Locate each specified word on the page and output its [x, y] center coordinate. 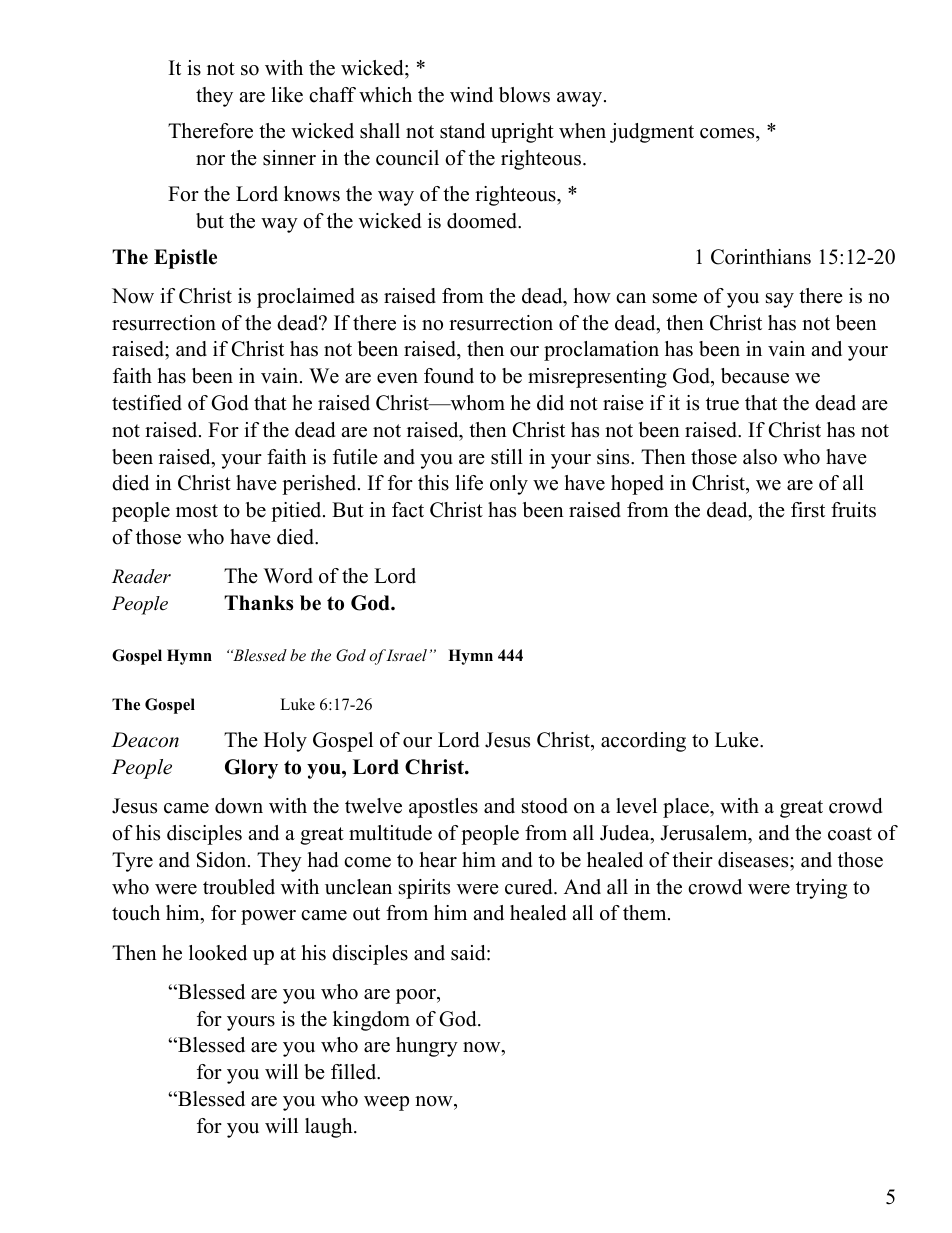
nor [210, 160]
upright [522, 133]
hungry [427, 1047]
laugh [330, 1128]
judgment [652, 133]
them [646, 913]
